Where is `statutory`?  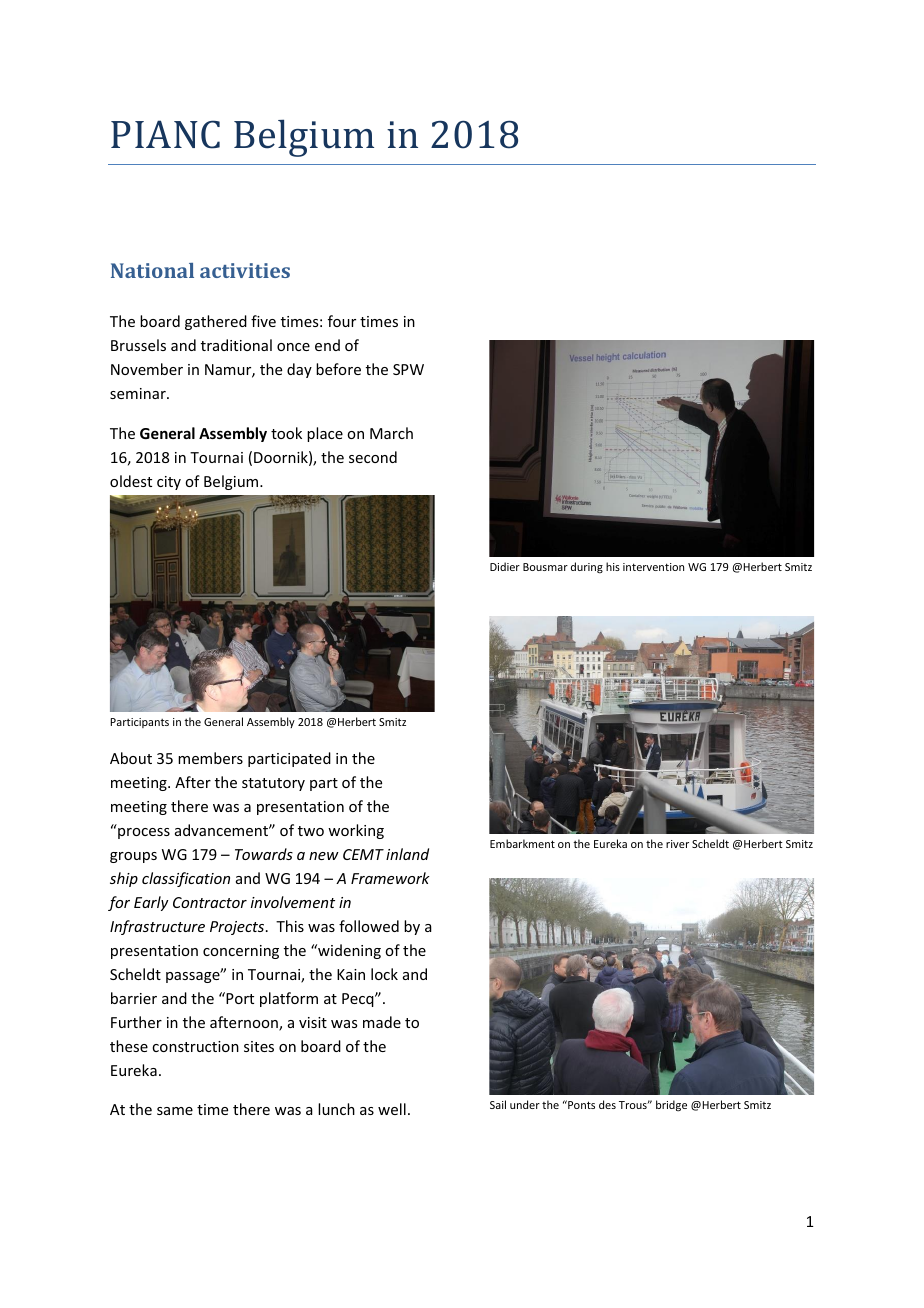 statutory is located at coordinates (273, 784).
